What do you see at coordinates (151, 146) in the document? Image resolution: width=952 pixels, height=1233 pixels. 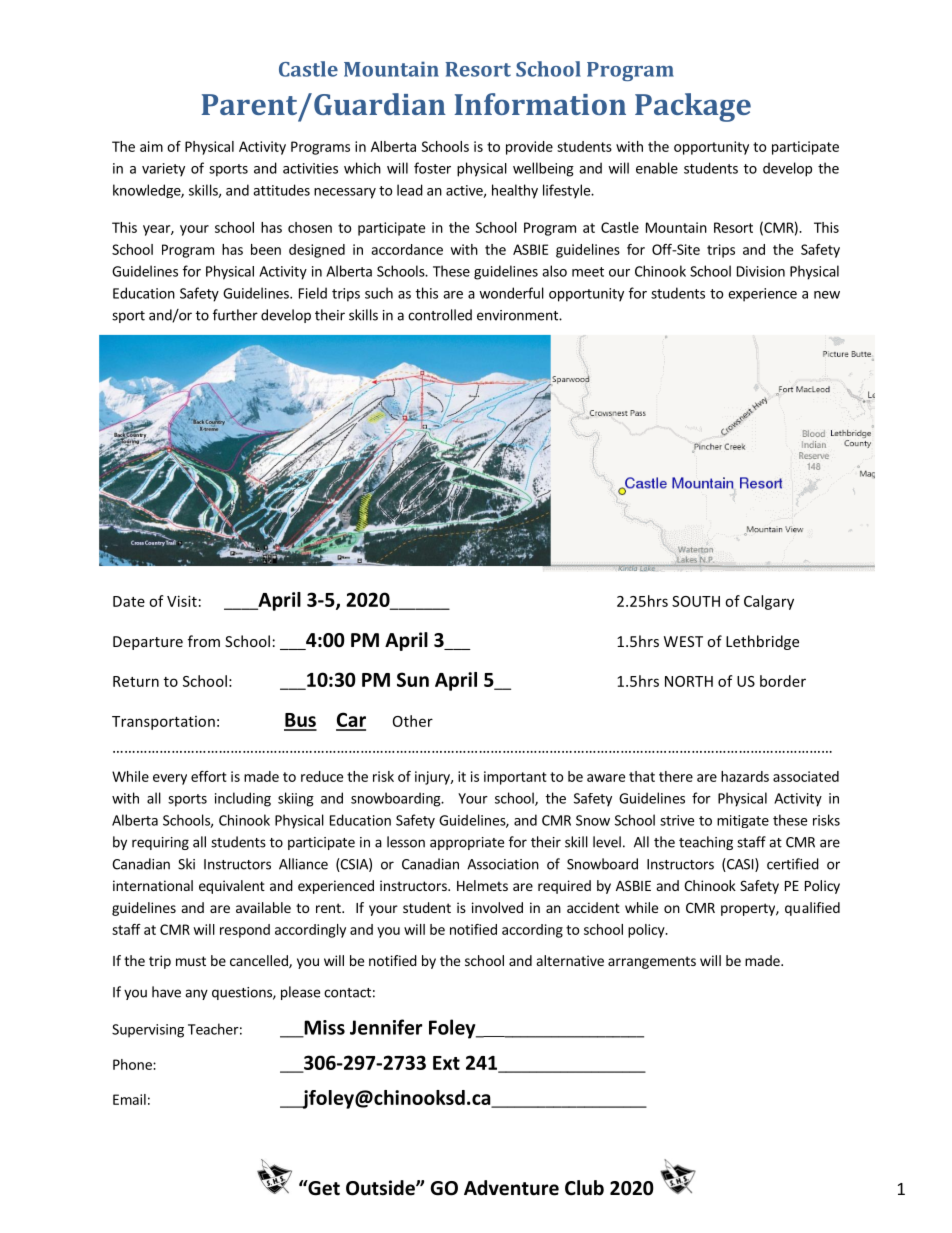 I see `aim` at bounding box center [151, 146].
